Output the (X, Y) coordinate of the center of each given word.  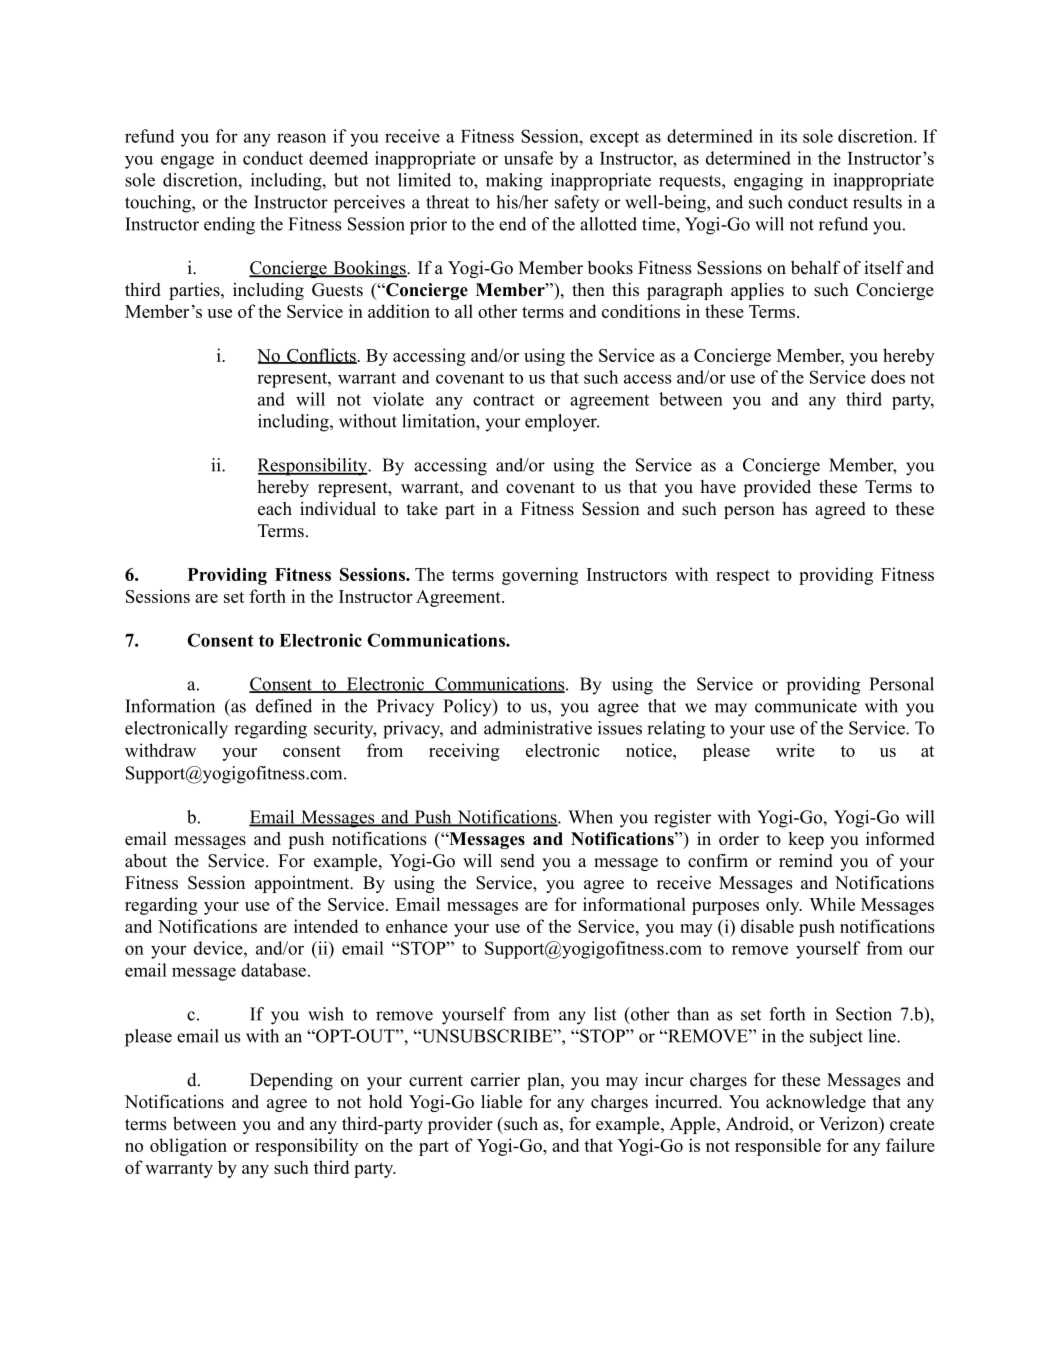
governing (540, 576)
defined (284, 706)
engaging (768, 182)
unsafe (528, 158)
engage (187, 162)
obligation (188, 1147)
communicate (806, 706)
